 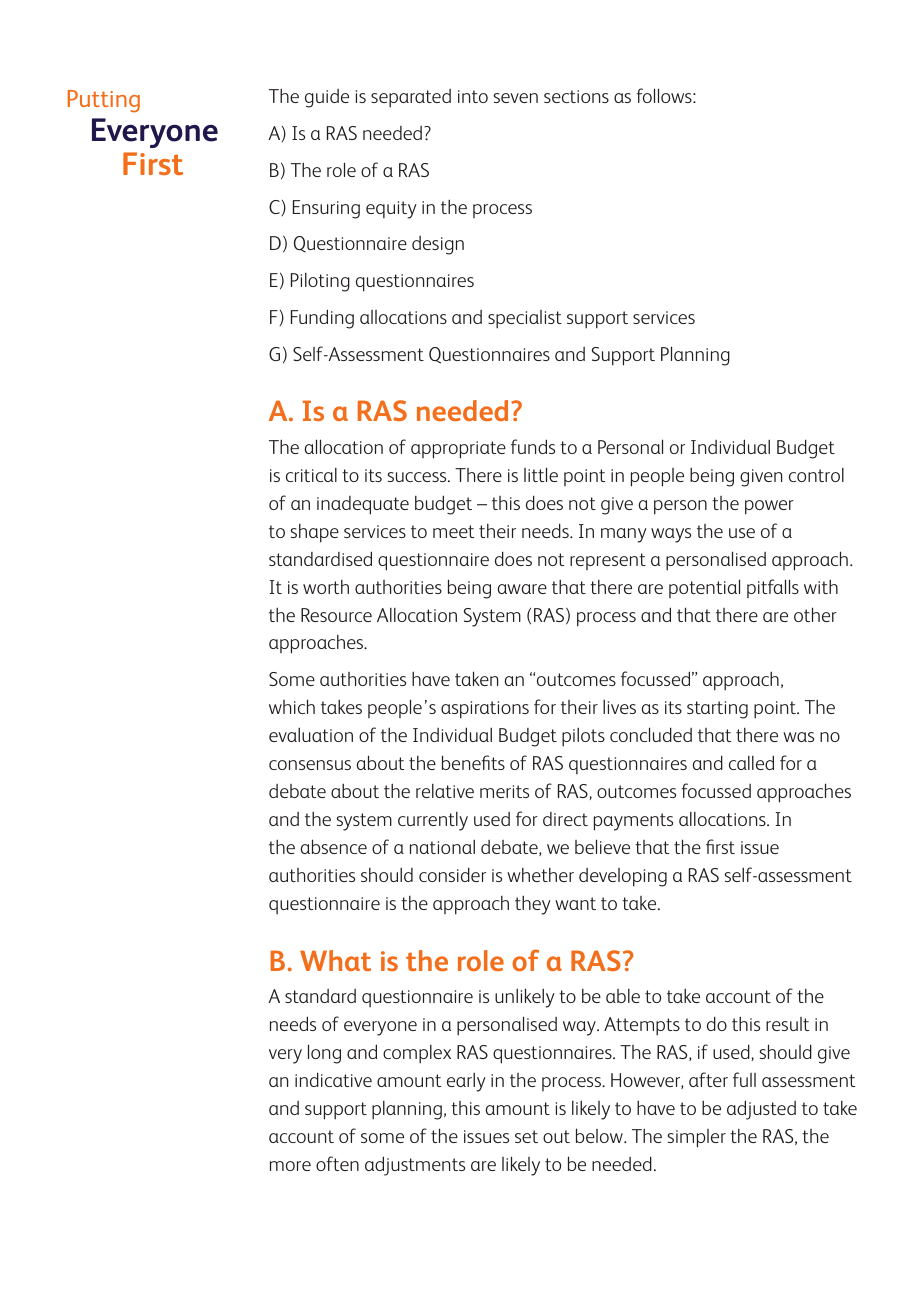 What do you see at coordinates (333, 846) in the image?
I see `absence` at bounding box center [333, 846].
